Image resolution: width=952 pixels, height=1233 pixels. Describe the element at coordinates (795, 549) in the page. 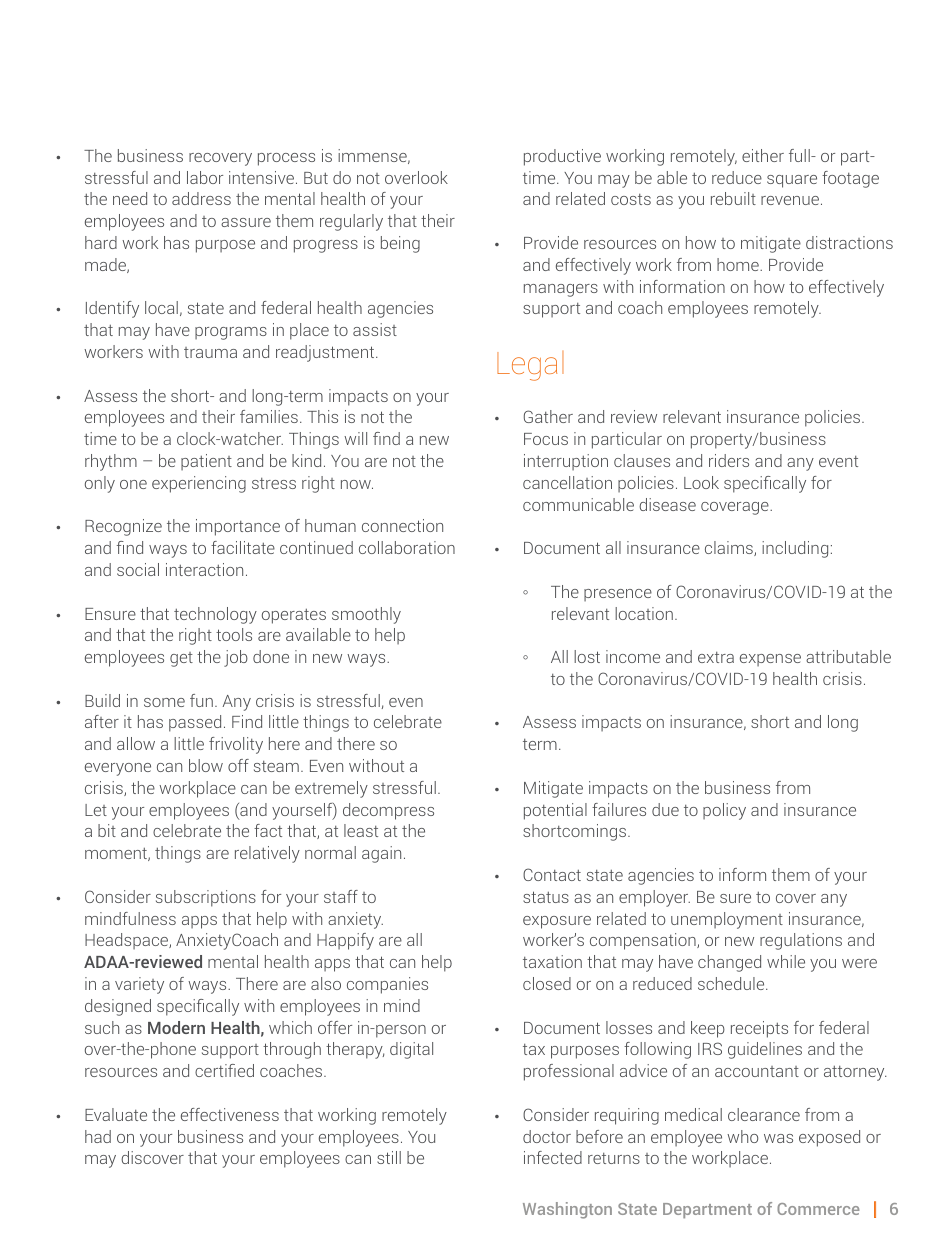

I see `including` at that location.
